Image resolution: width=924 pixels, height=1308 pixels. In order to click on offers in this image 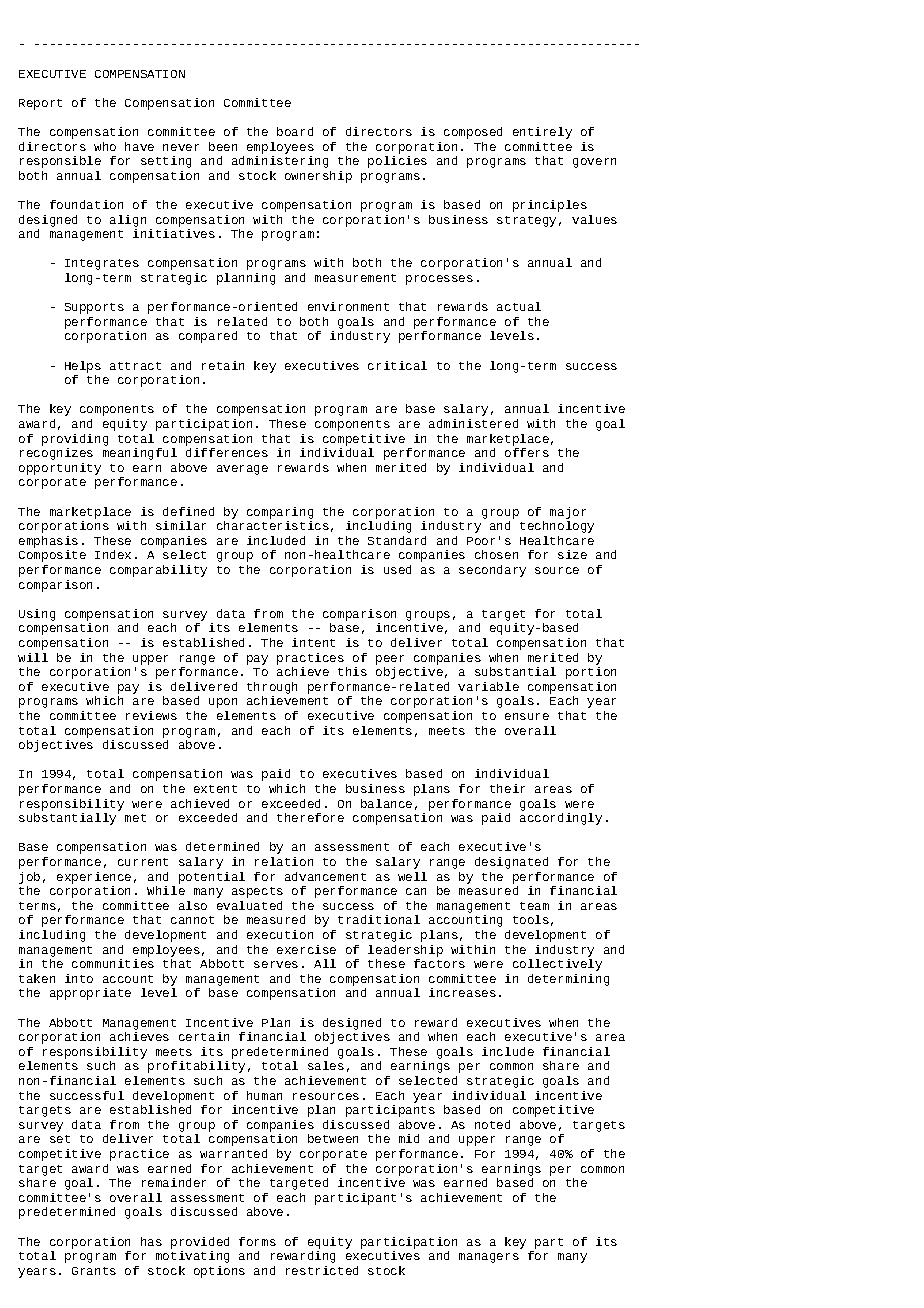, I will do `click(527, 452)`.
